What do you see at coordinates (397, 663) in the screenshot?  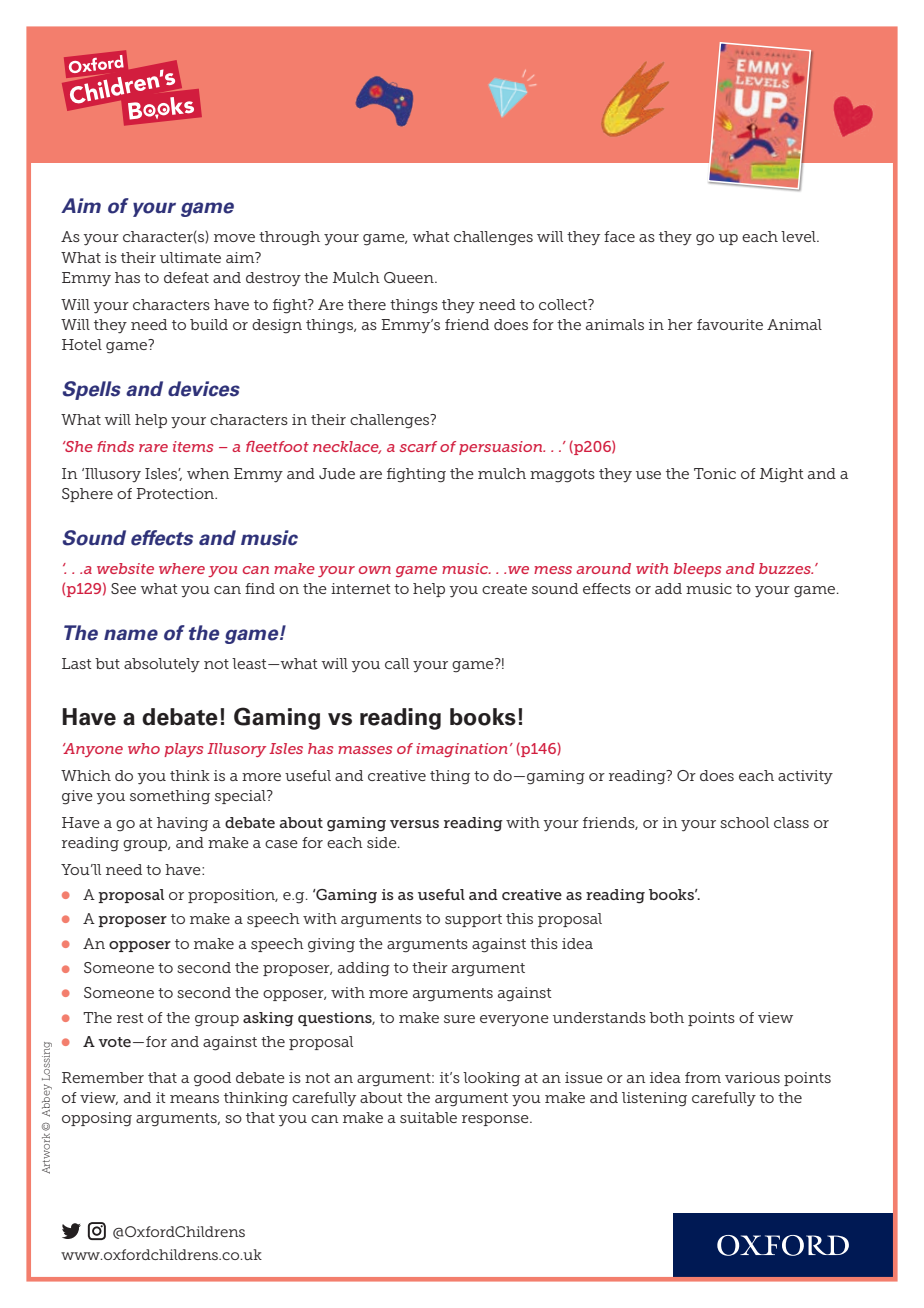 I see `call` at bounding box center [397, 663].
